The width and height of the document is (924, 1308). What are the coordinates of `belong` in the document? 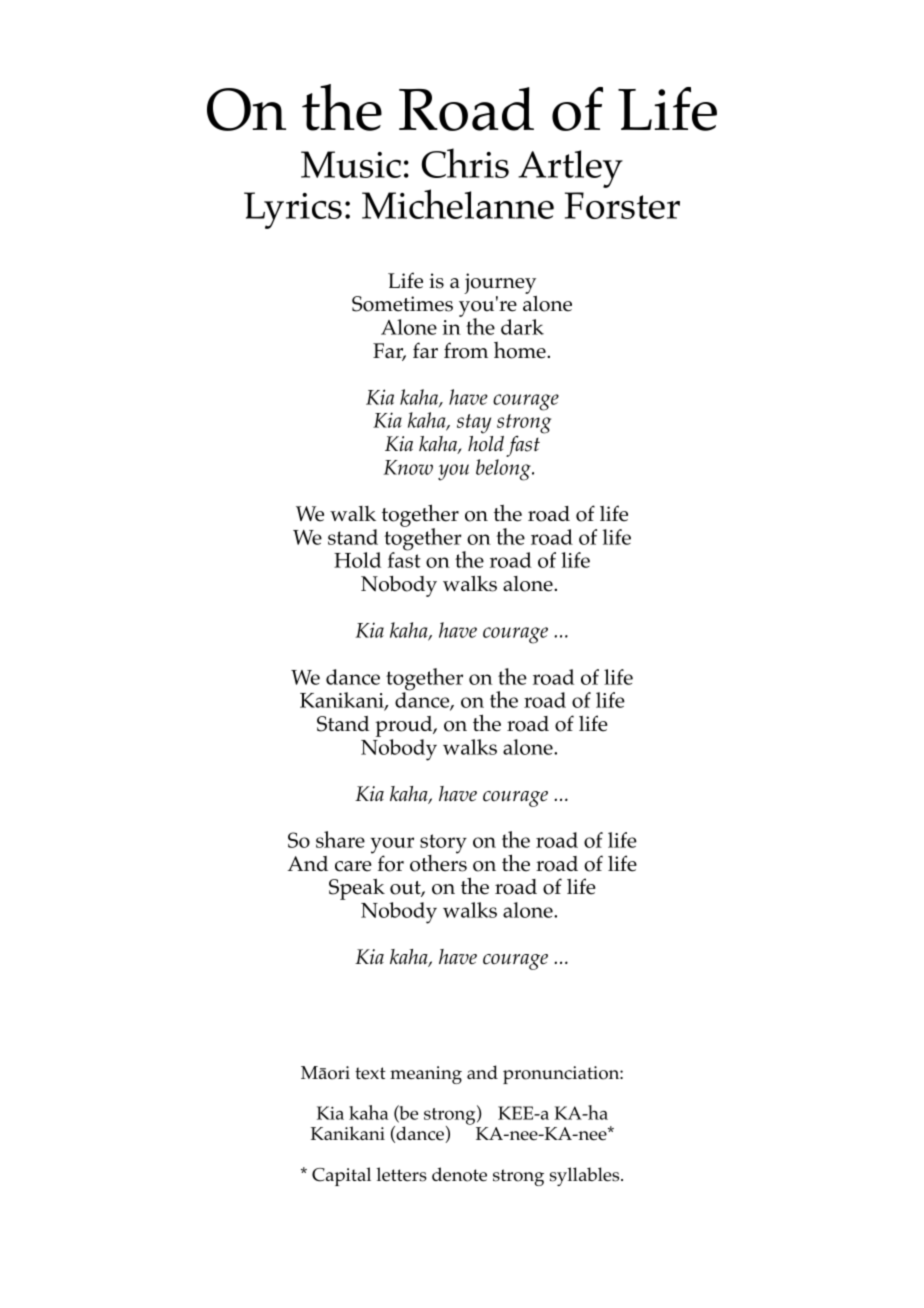 It's located at (504, 470).
